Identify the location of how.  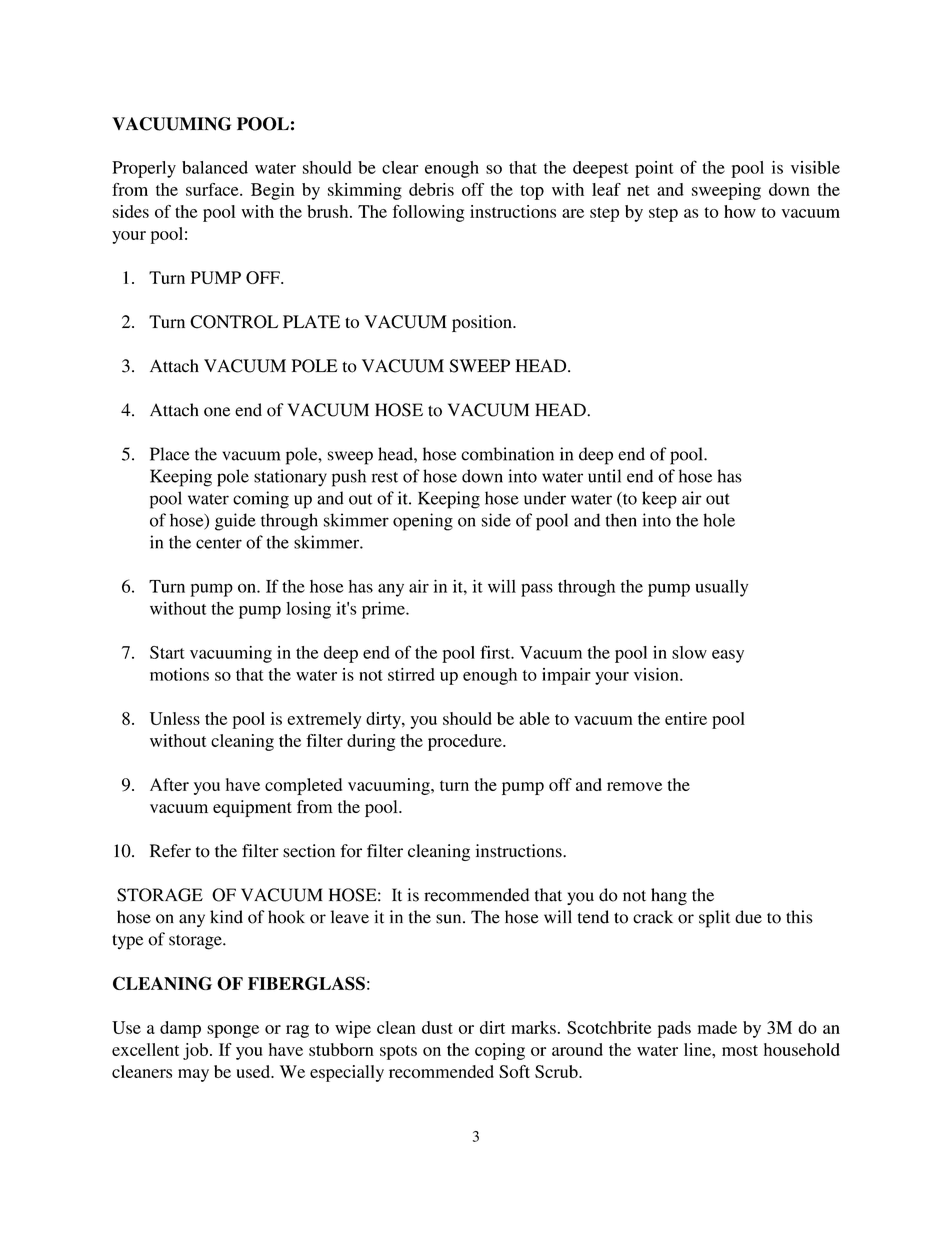
(740, 211).
